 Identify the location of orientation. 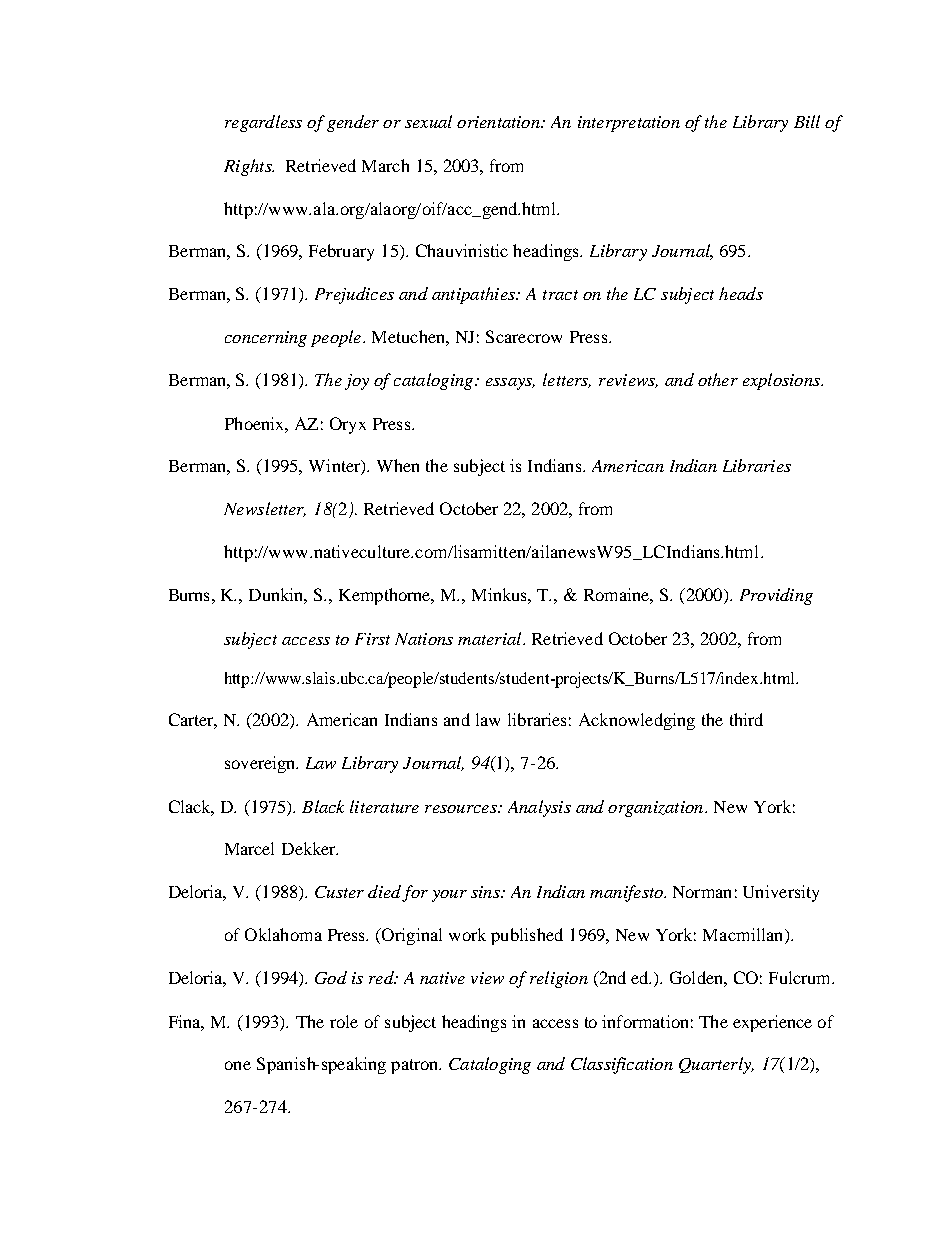
(499, 122).
